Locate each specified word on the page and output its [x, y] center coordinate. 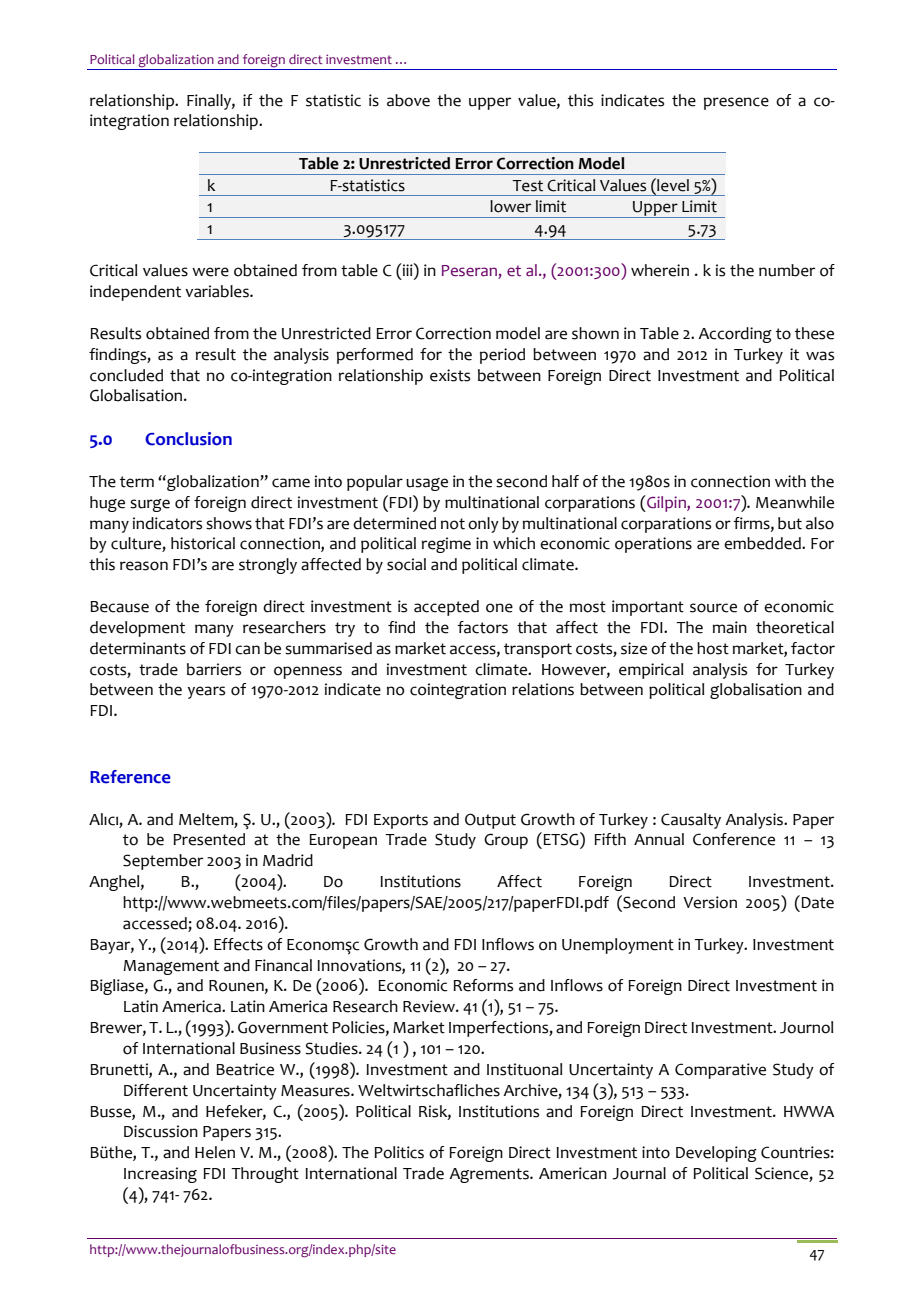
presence [736, 103]
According [735, 335]
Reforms [483, 985]
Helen [215, 1152]
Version [710, 902]
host [713, 648]
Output [490, 821]
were [210, 272]
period [502, 356]
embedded [763, 543]
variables [218, 291]
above [408, 100]
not [453, 524]
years [206, 692]
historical [203, 543]
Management [171, 967]
